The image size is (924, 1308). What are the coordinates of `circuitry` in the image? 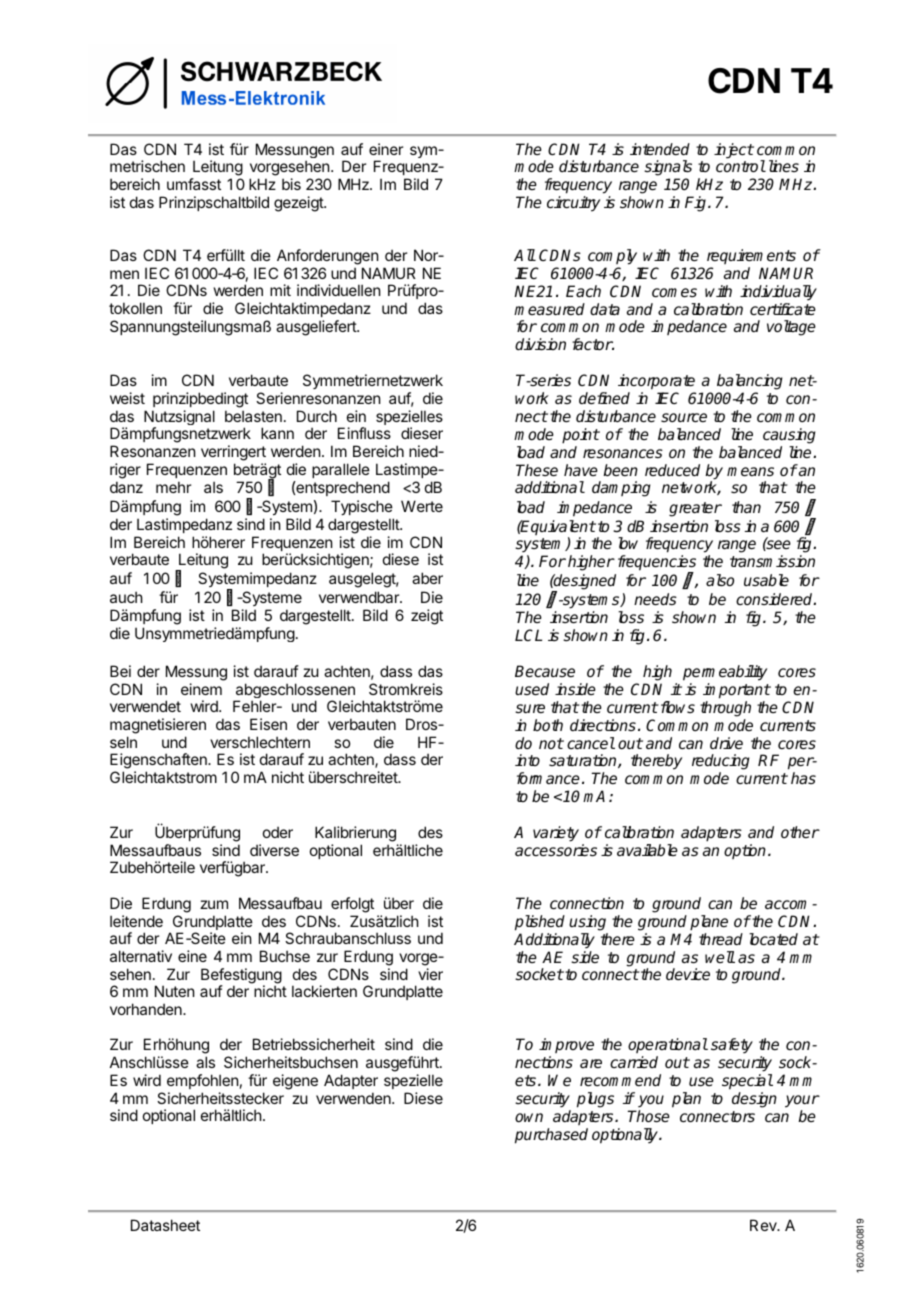 It's located at (573, 204).
